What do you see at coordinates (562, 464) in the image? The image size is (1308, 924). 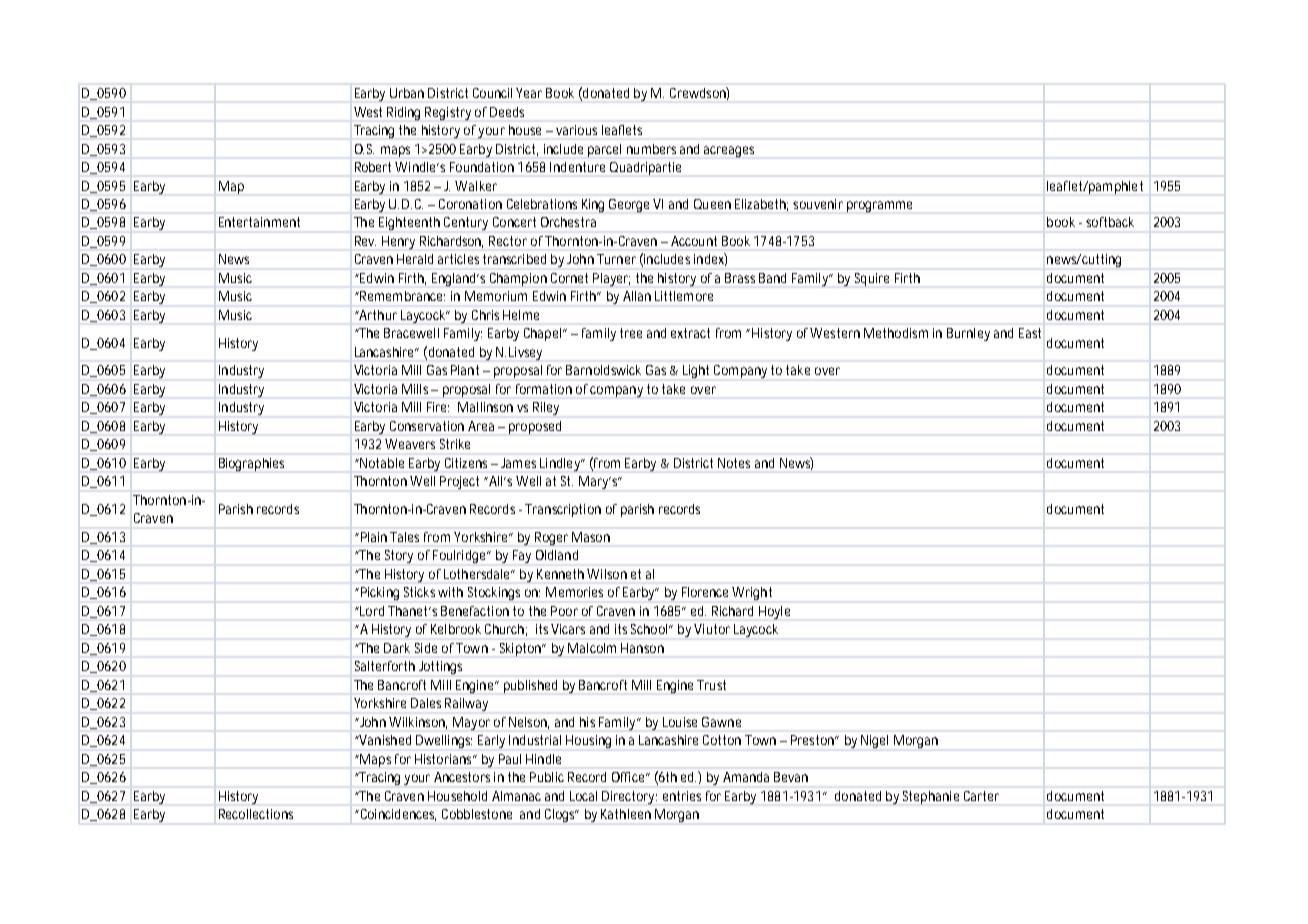 I see `Lindley` at bounding box center [562, 464].
